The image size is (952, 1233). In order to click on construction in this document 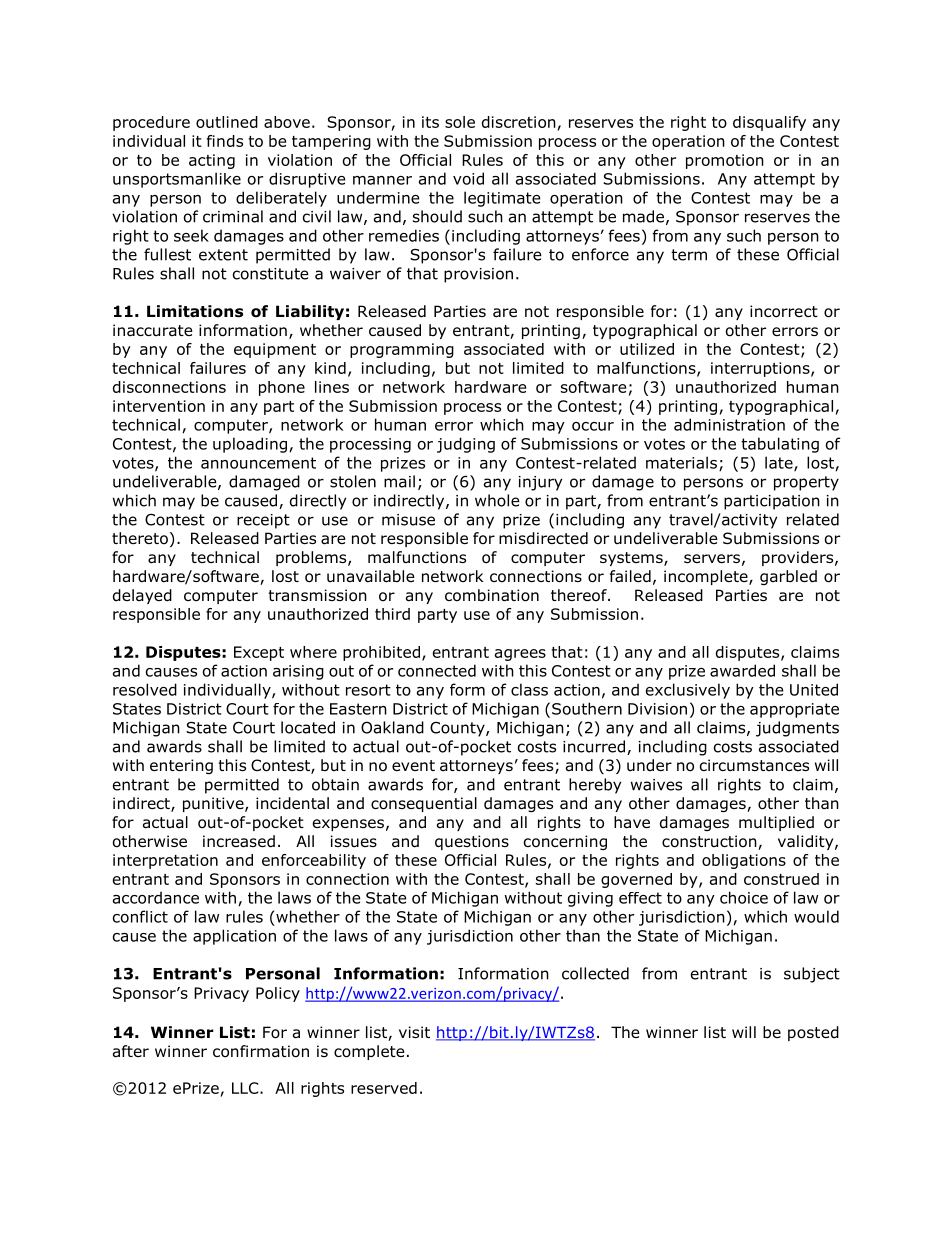, I will do `click(710, 842)`.
